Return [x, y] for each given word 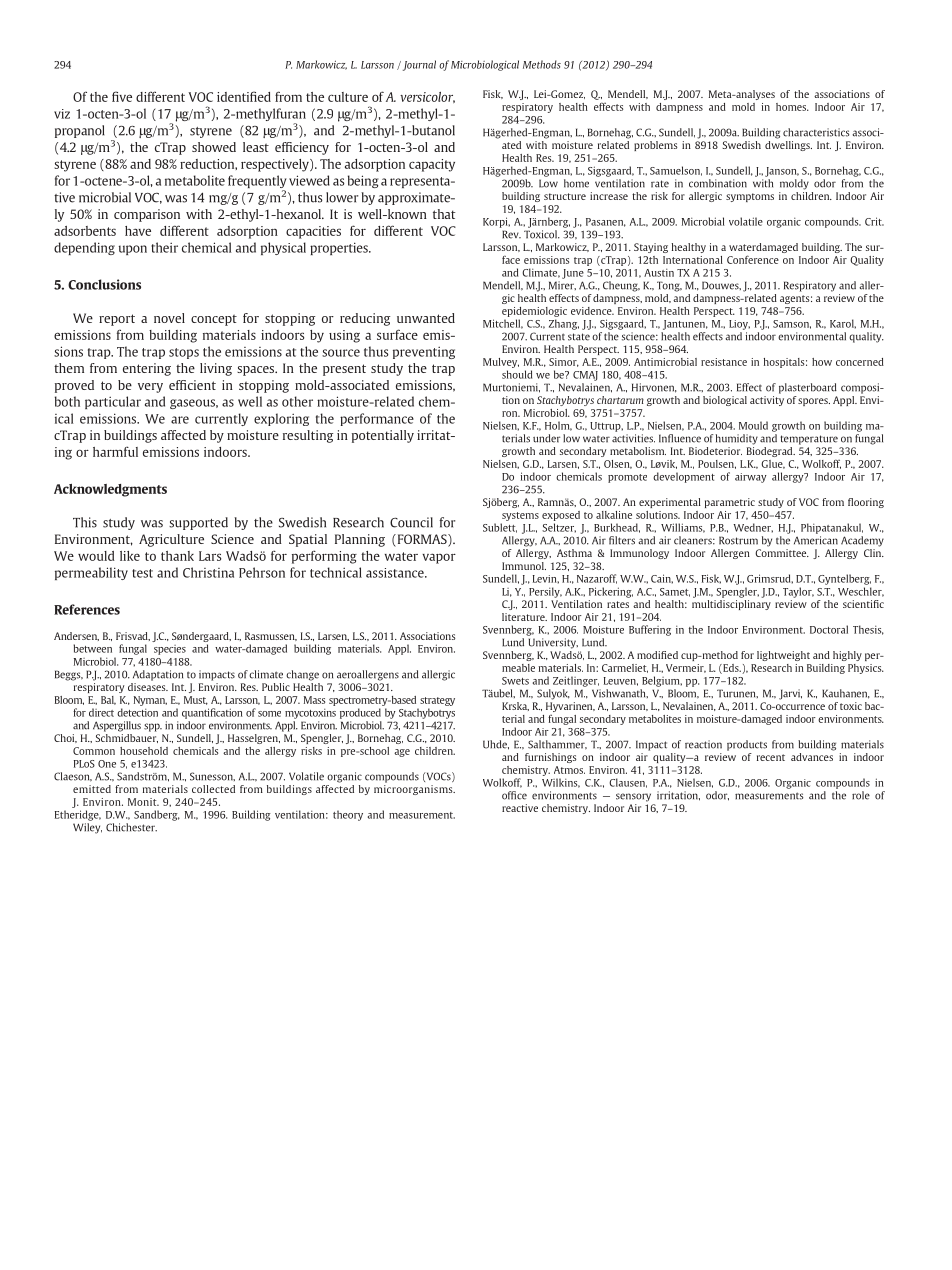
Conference [753, 259]
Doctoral [829, 629]
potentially [383, 436]
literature [524, 617]
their [164, 247]
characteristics [816, 132]
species [170, 650]
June [573, 274]
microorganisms [414, 790]
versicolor [427, 97]
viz [62, 114]
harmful [115, 451]
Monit [143, 802]
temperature [809, 440]
